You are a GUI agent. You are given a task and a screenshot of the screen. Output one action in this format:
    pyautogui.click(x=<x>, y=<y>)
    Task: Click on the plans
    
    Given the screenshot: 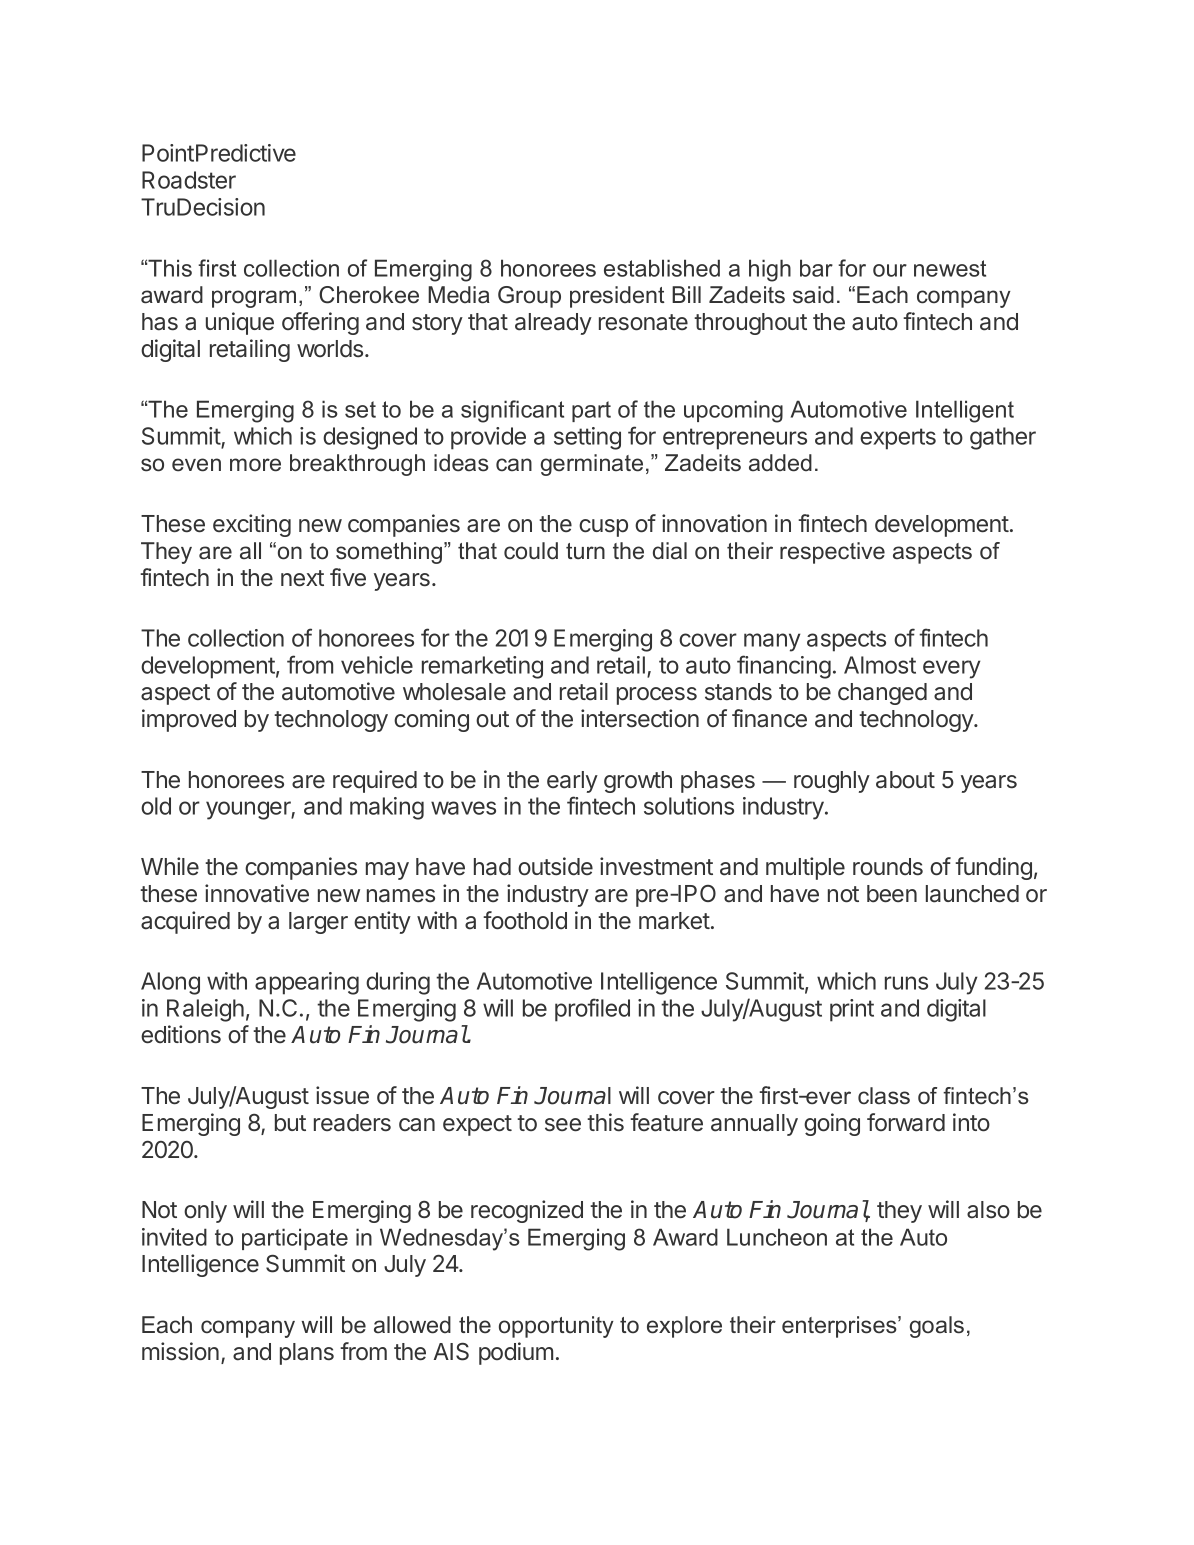 What is the action you would take?
    pyautogui.click(x=307, y=1354)
